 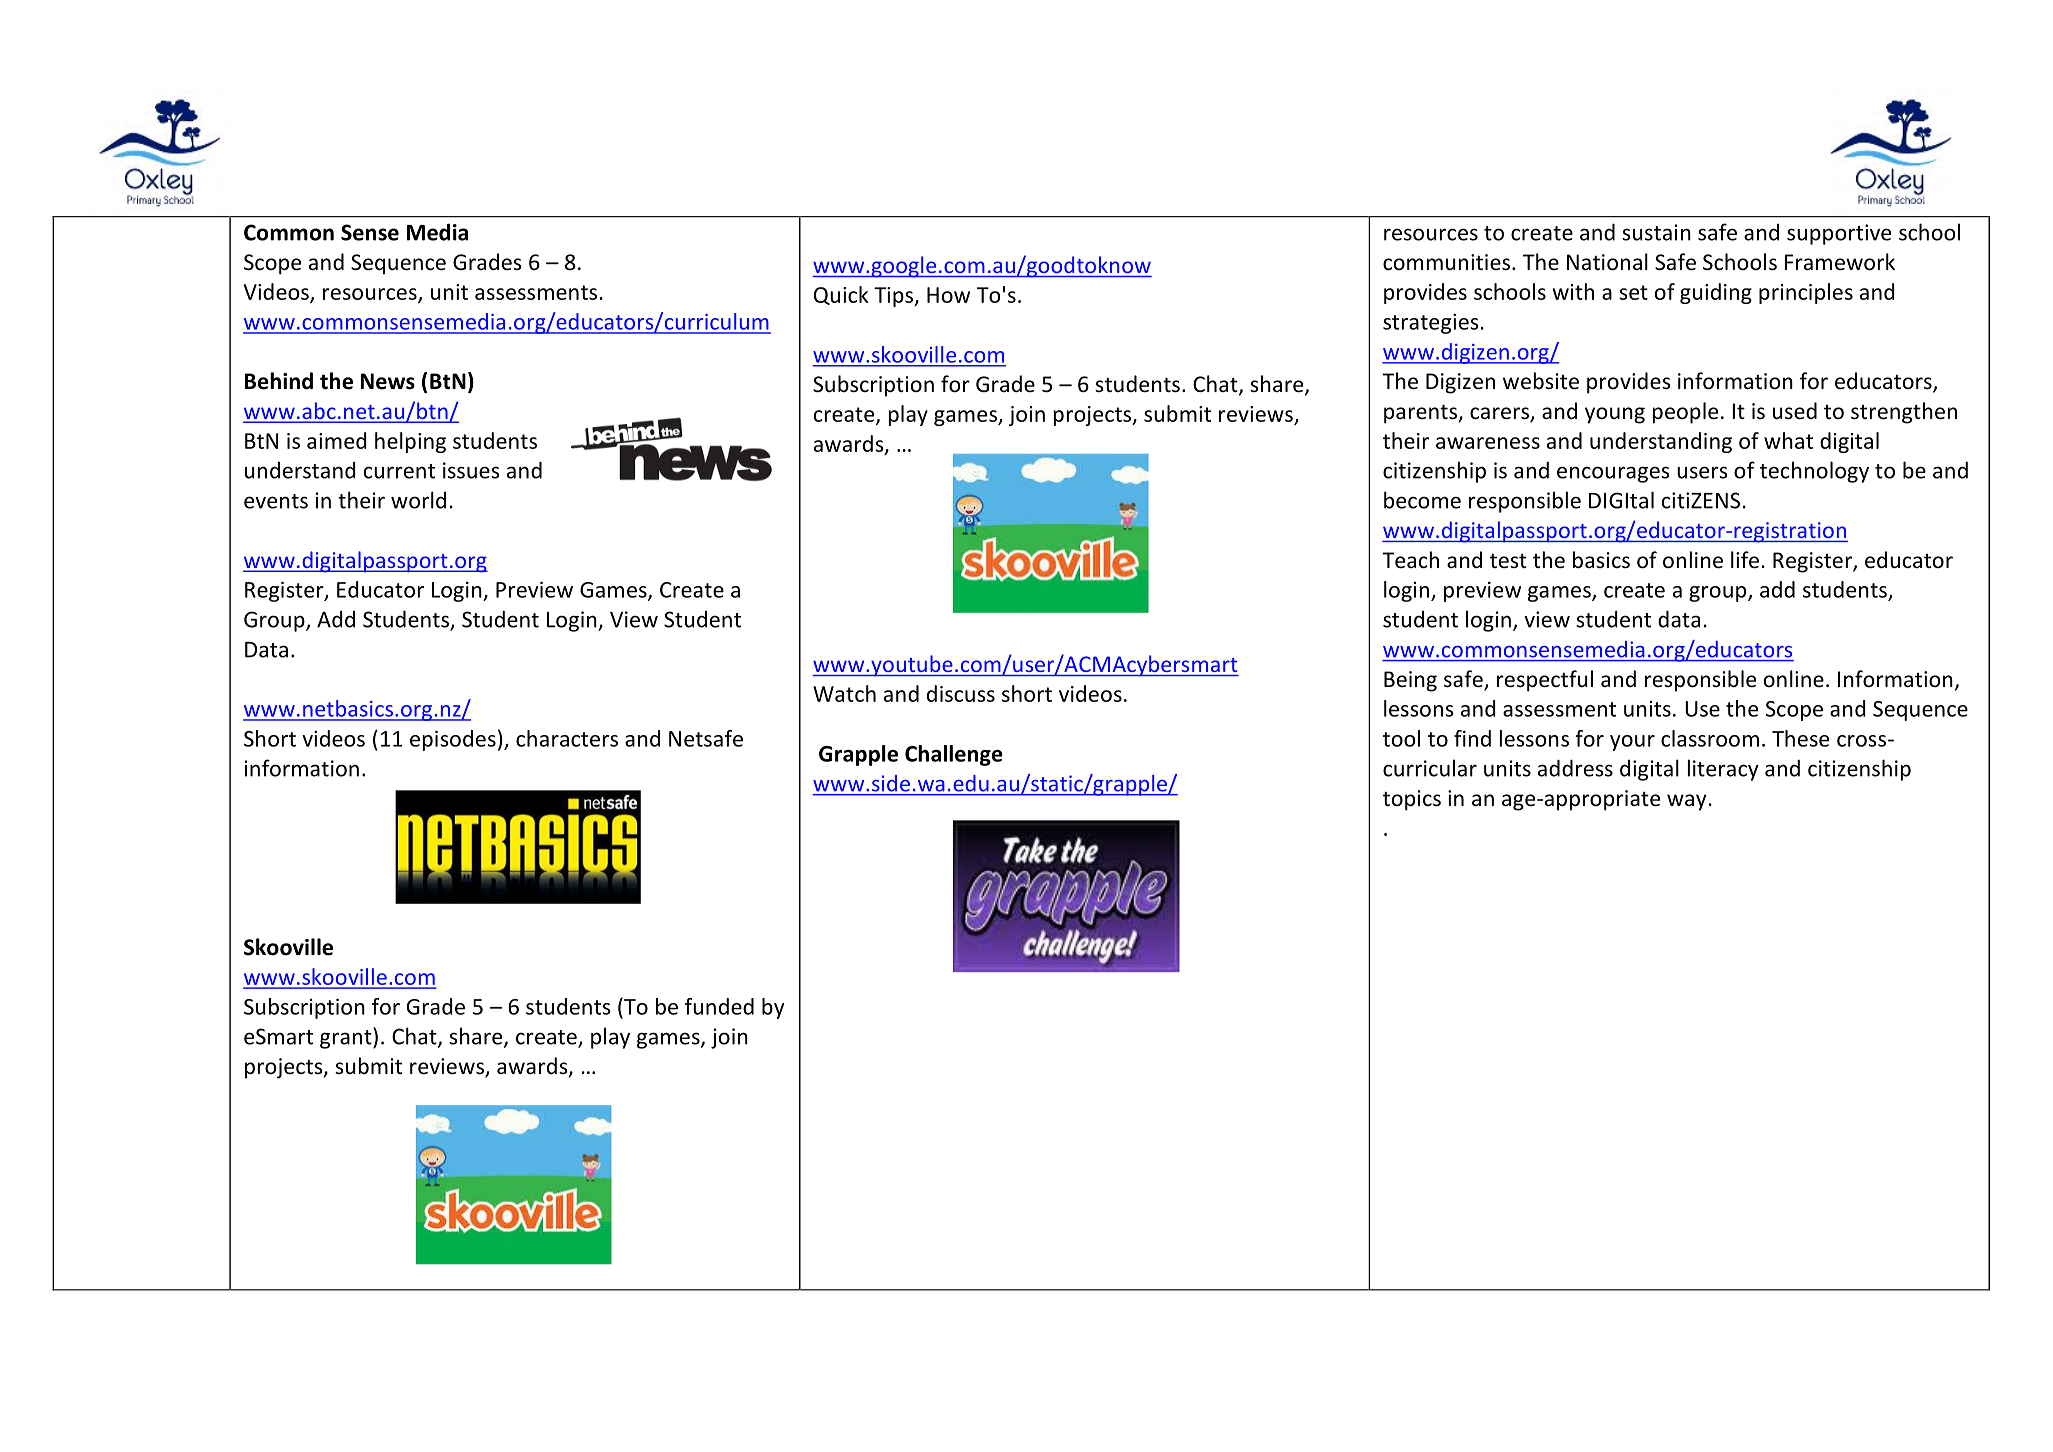 I want to click on discuss, so click(x=961, y=693).
